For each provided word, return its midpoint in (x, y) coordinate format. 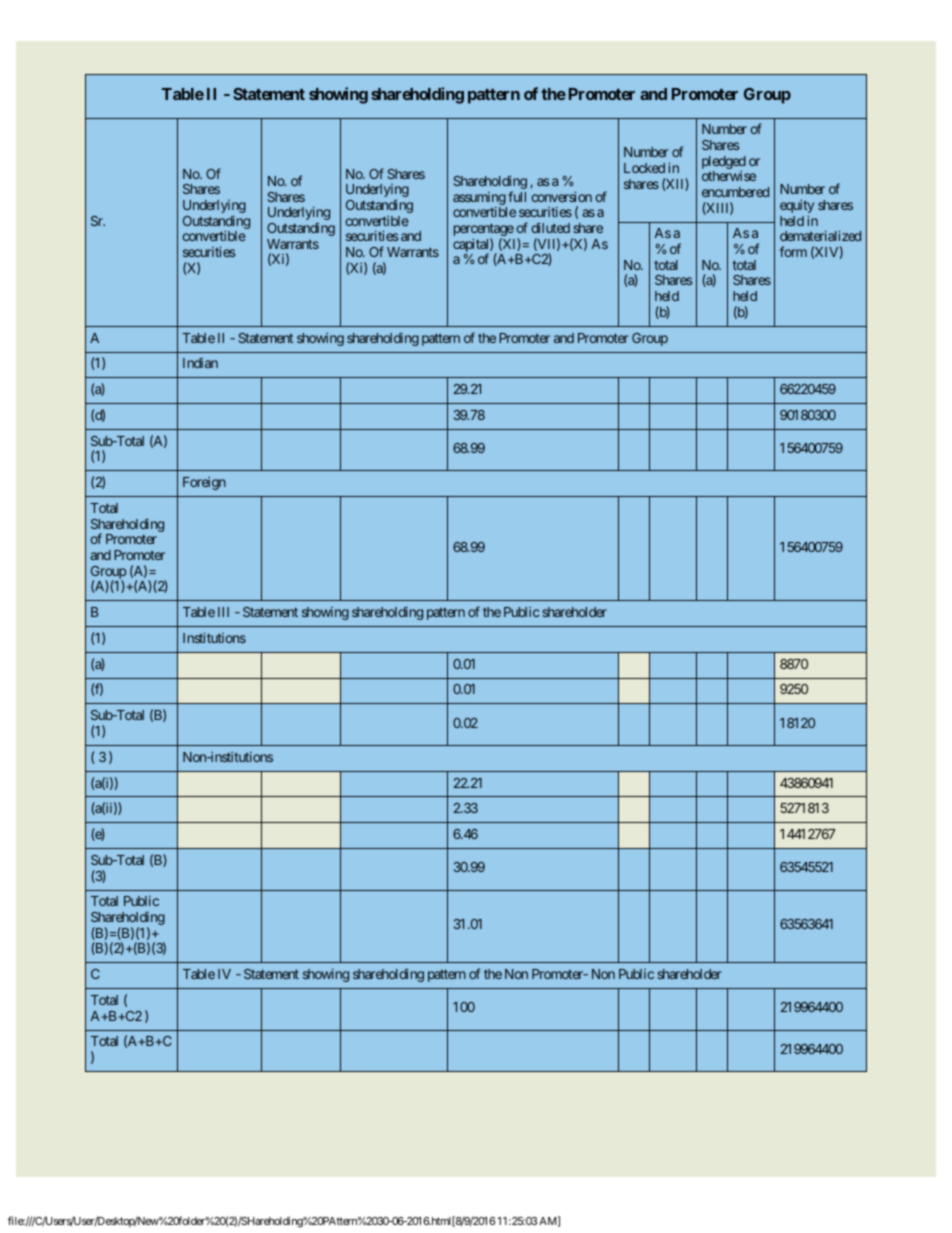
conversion (561, 196)
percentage (484, 231)
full (517, 196)
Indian (200, 363)
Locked (644, 168)
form (793, 251)
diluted (550, 227)
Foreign (204, 483)
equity (797, 208)
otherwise (729, 176)
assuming (480, 200)
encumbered (735, 192)
